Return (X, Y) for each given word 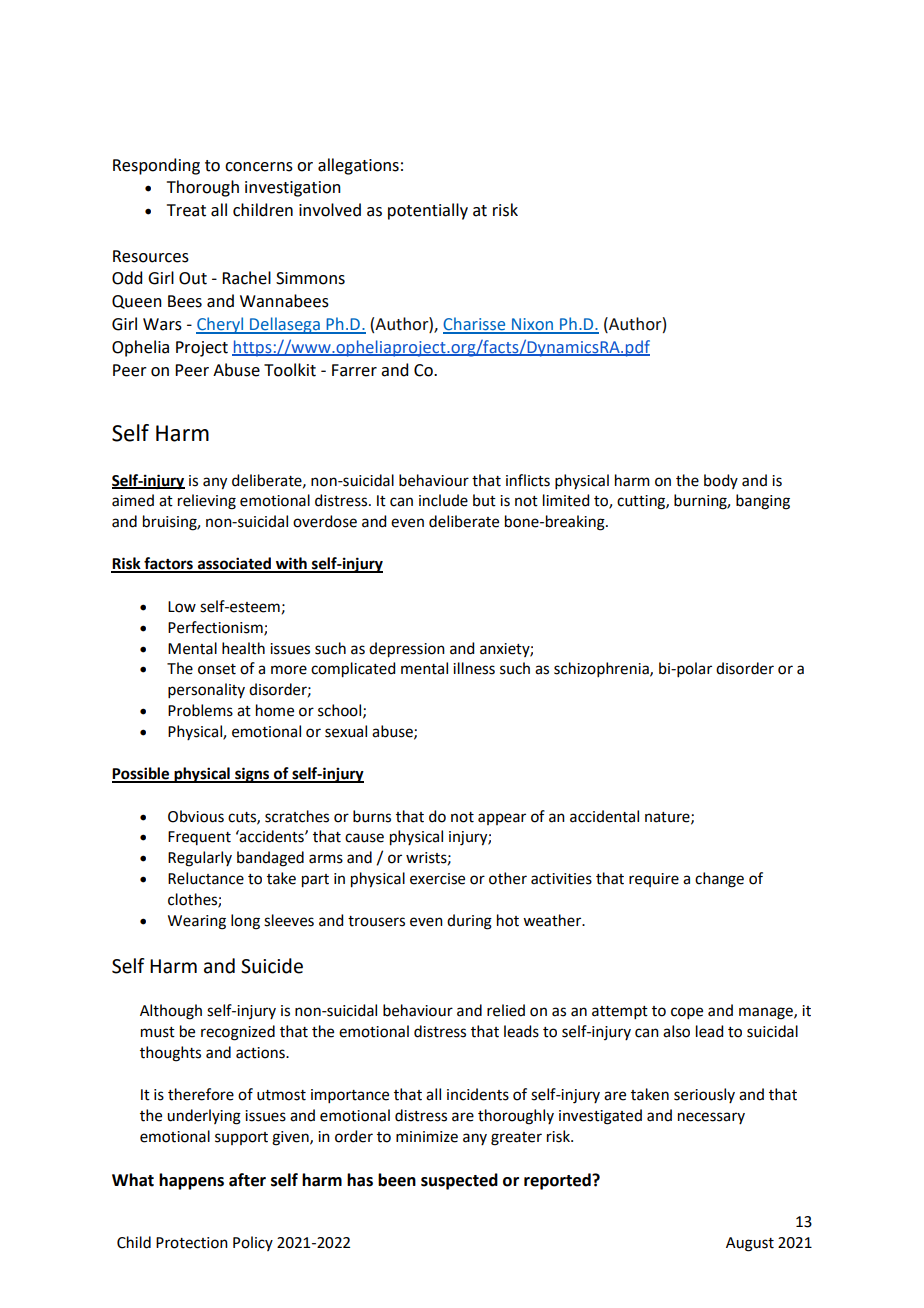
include (443, 500)
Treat (186, 210)
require (654, 880)
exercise (437, 879)
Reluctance (206, 878)
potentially (428, 211)
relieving (207, 502)
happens (191, 1181)
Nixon (532, 325)
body (721, 481)
